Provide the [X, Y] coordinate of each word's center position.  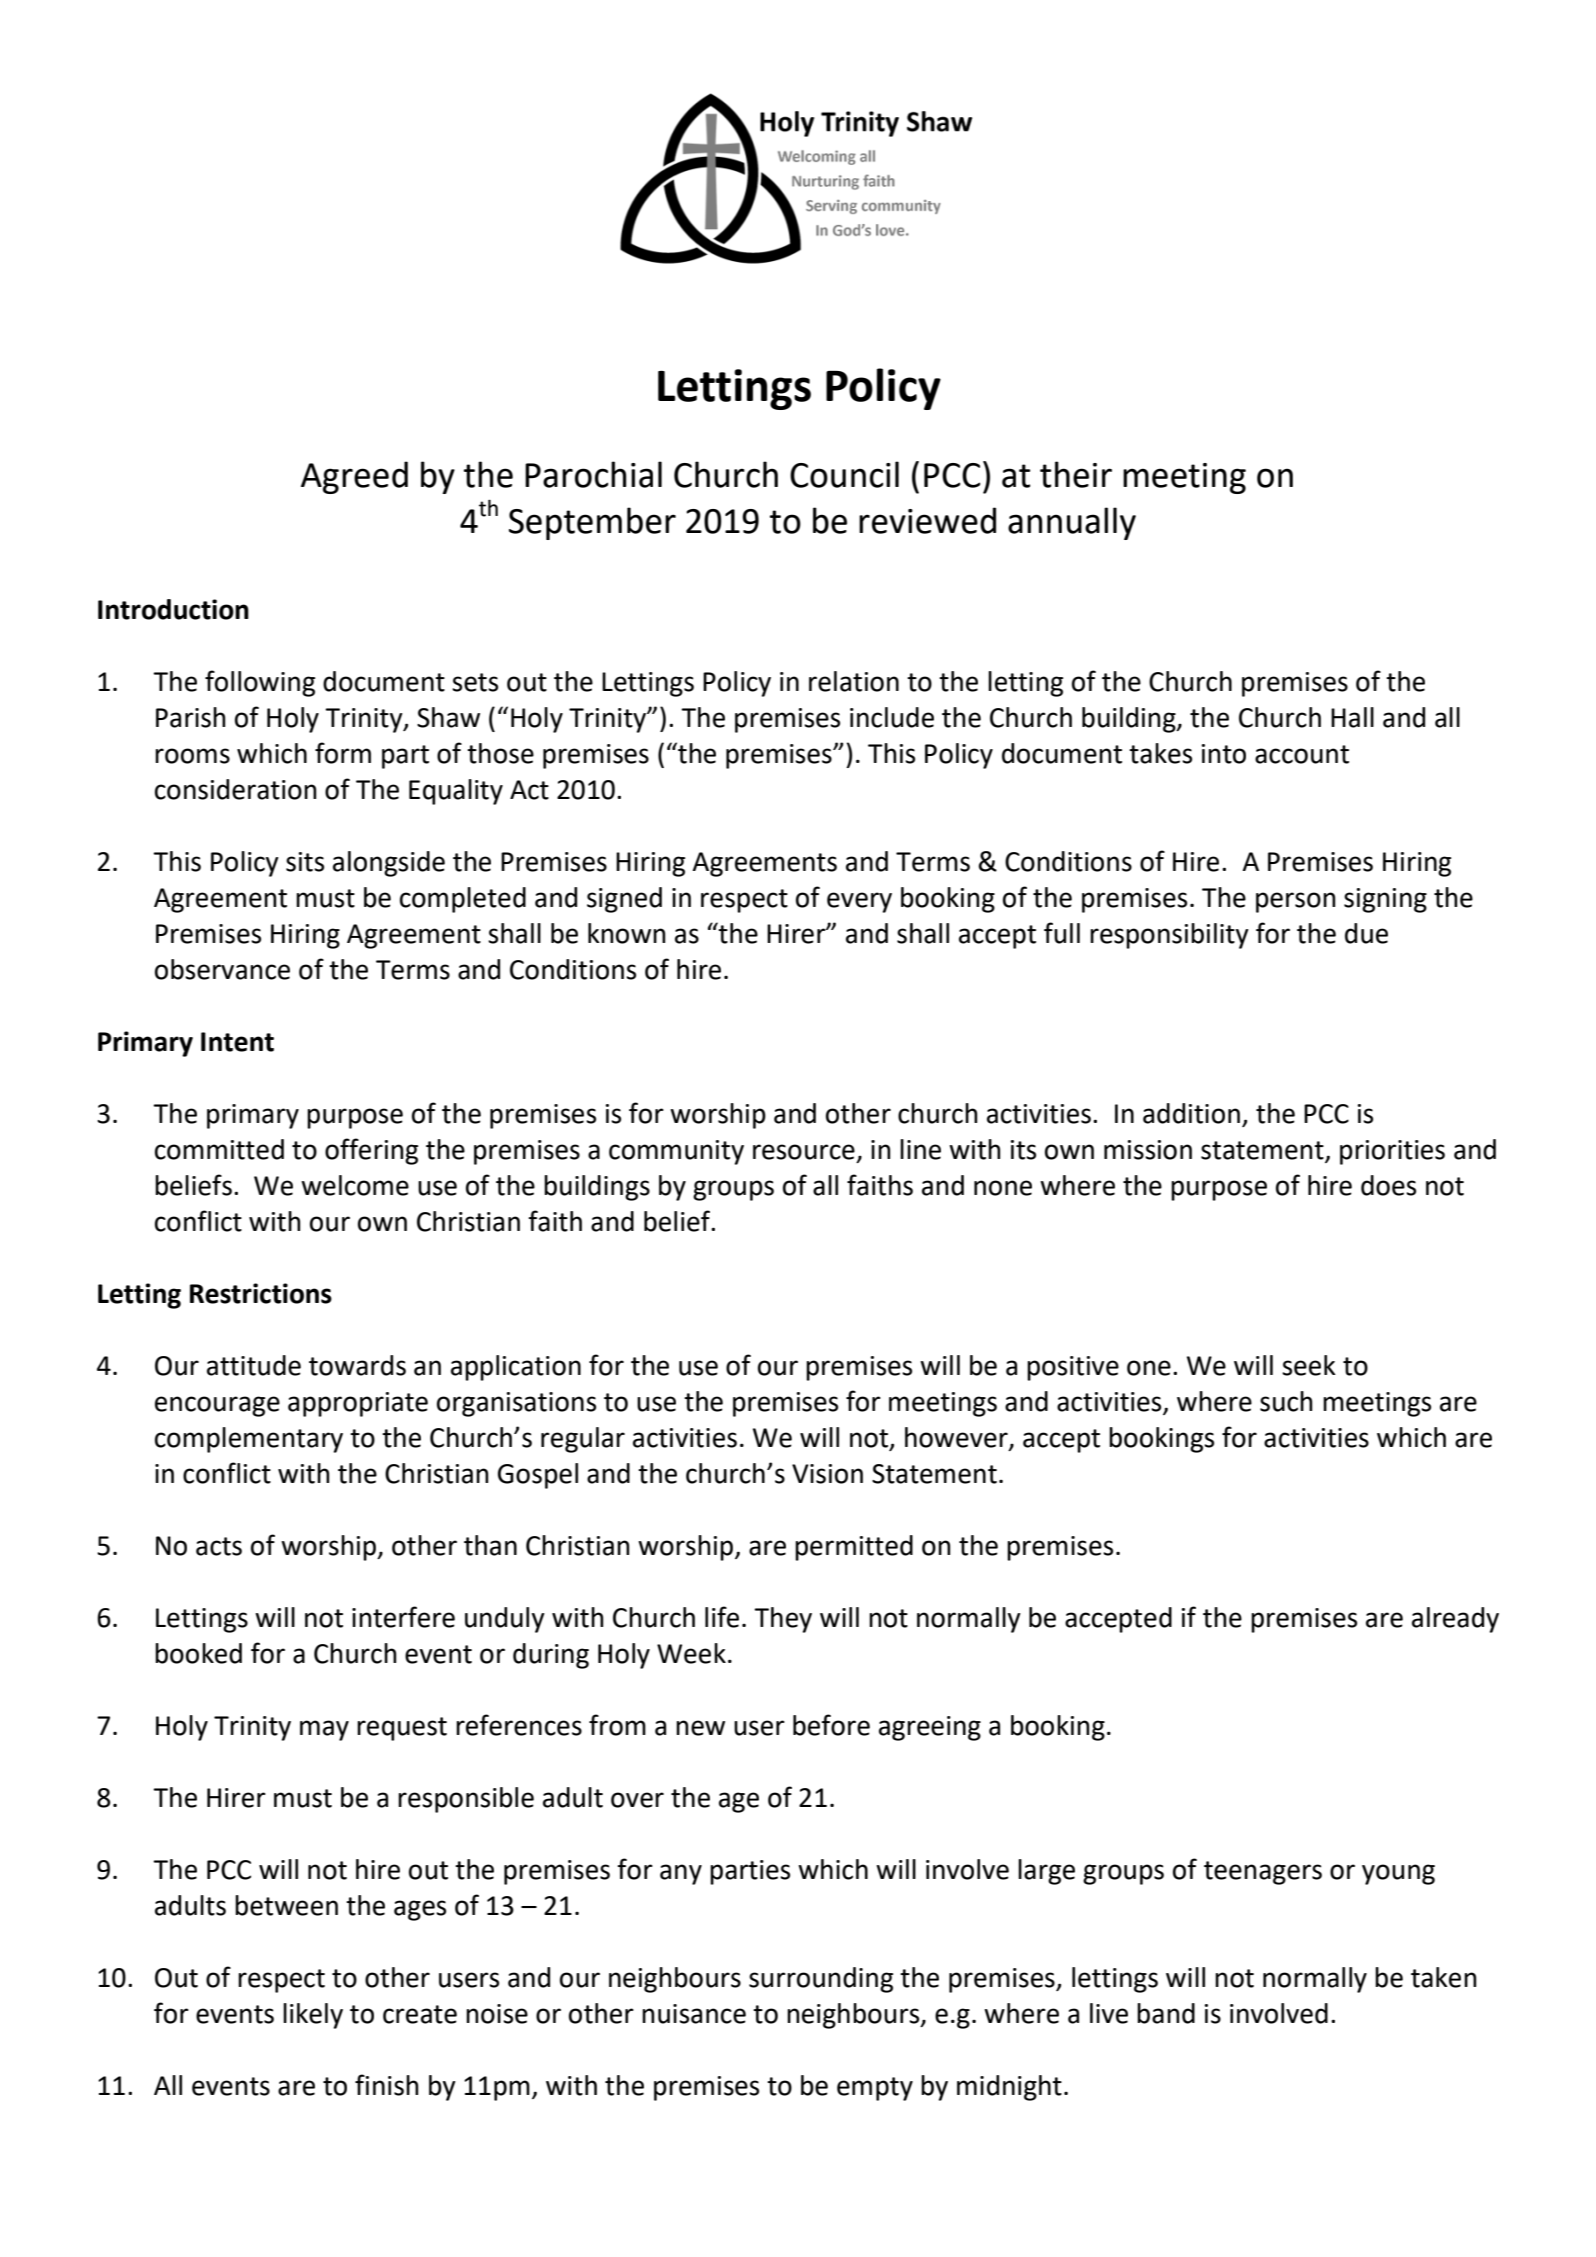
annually [1072, 523]
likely [313, 2016]
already [1455, 1620]
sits [305, 862]
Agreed [354, 477]
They [783, 1620]
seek [1309, 1365]
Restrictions [261, 1293]
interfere [403, 1617]
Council [844, 474]
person [1296, 902]
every [859, 902]
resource [804, 1152]
